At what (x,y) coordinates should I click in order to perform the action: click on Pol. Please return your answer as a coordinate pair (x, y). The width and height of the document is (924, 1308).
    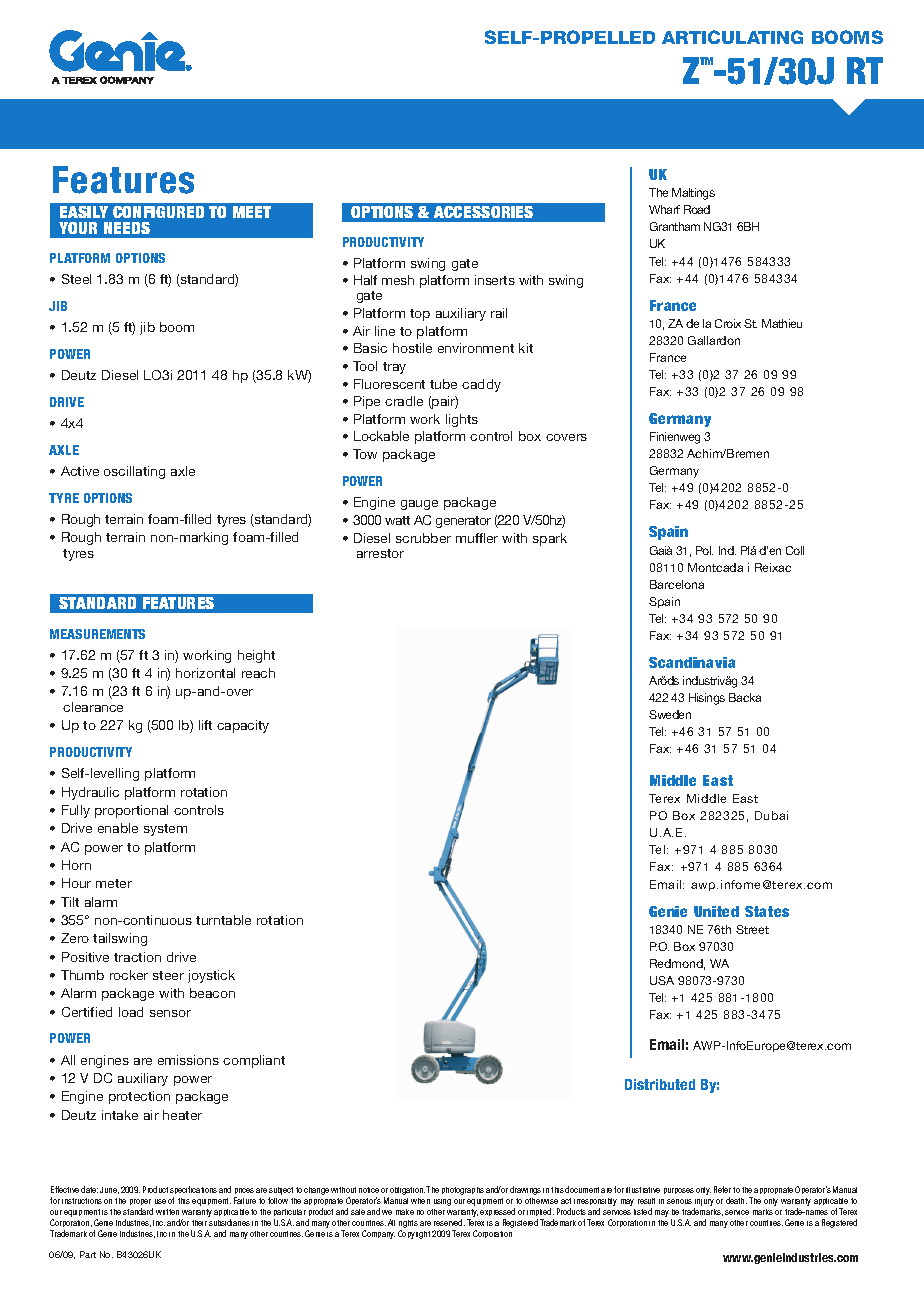
    Looking at the image, I should click on (704, 550).
